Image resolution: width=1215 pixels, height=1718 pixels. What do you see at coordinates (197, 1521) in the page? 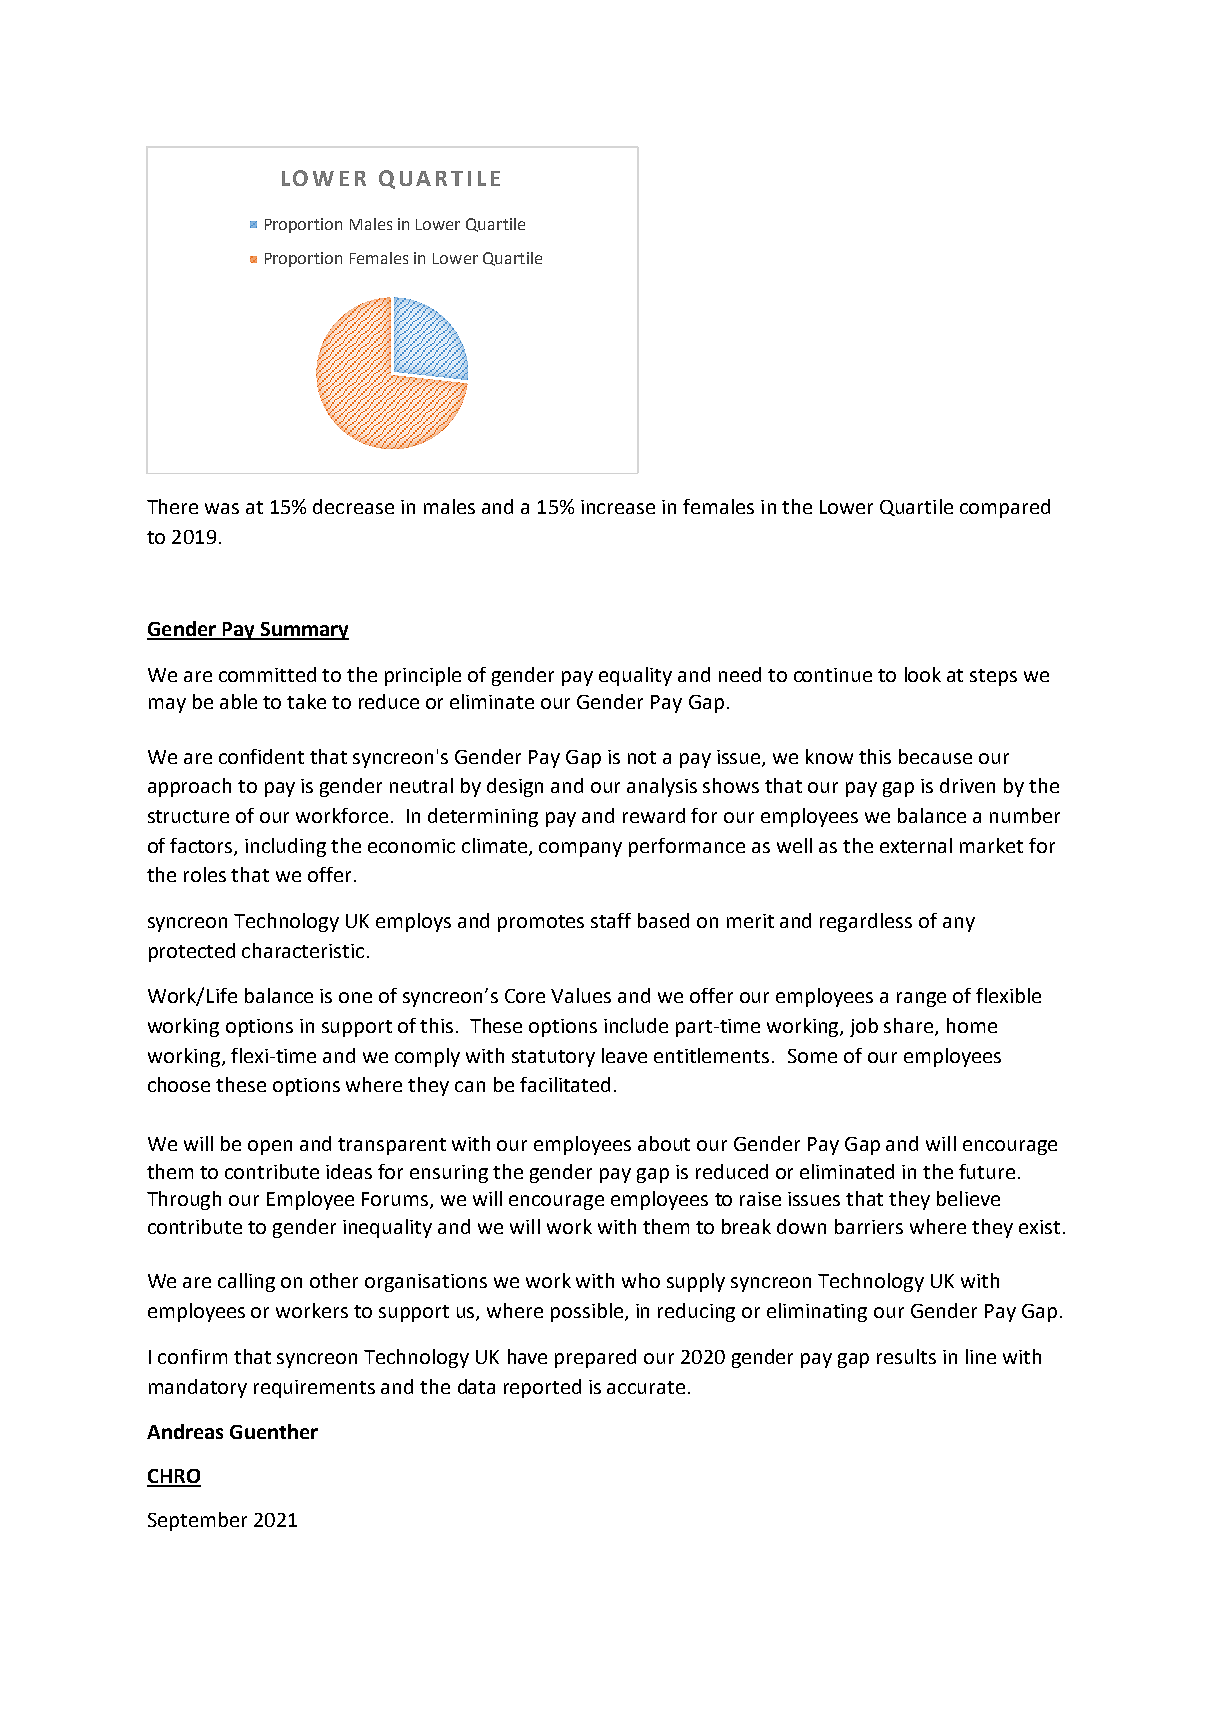
I see `September` at bounding box center [197, 1521].
